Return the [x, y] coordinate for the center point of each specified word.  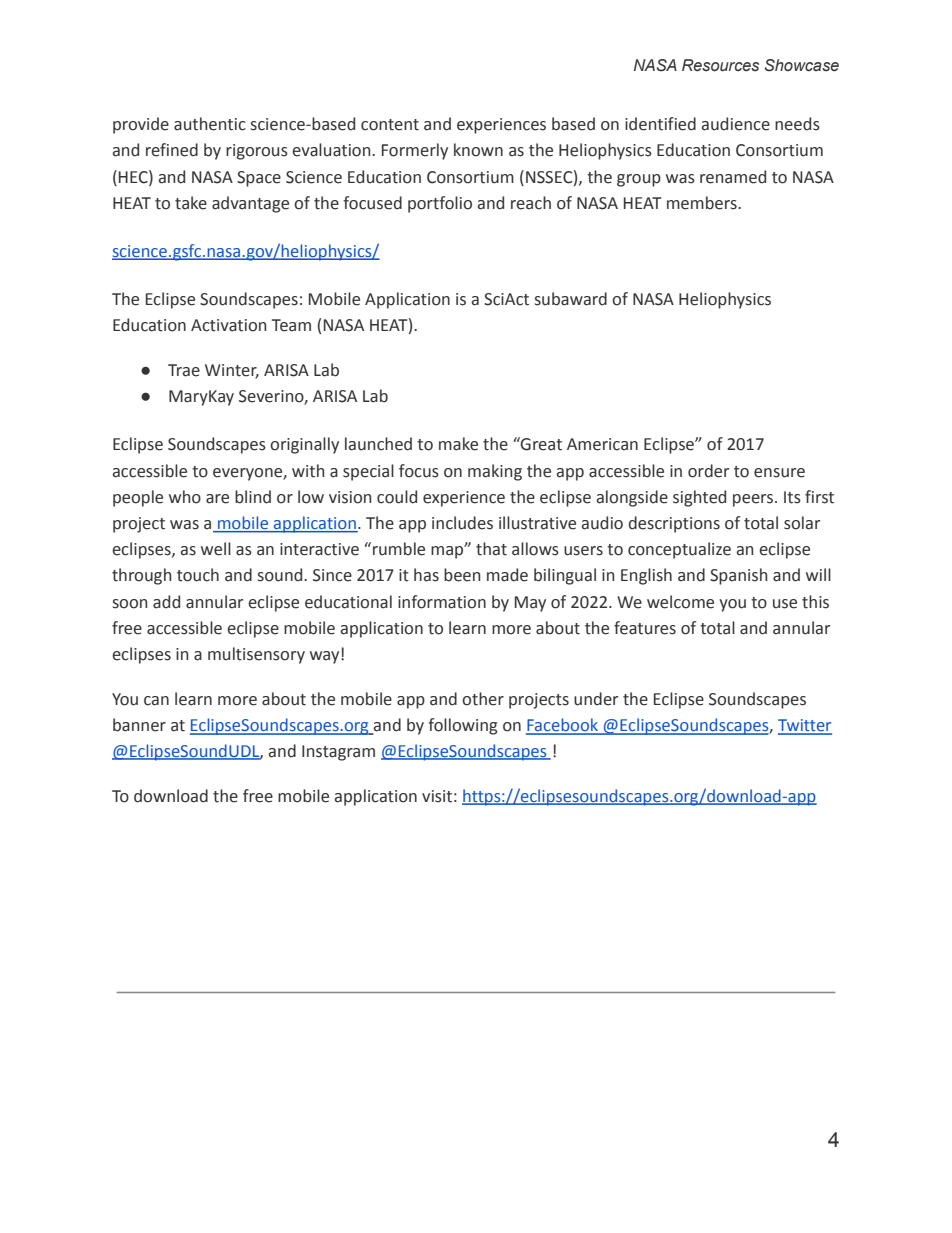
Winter [232, 371]
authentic [210, 124]
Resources [720, 65]
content [390, 125]
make [458, 444]
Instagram [338, 753]
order [708, 471]
